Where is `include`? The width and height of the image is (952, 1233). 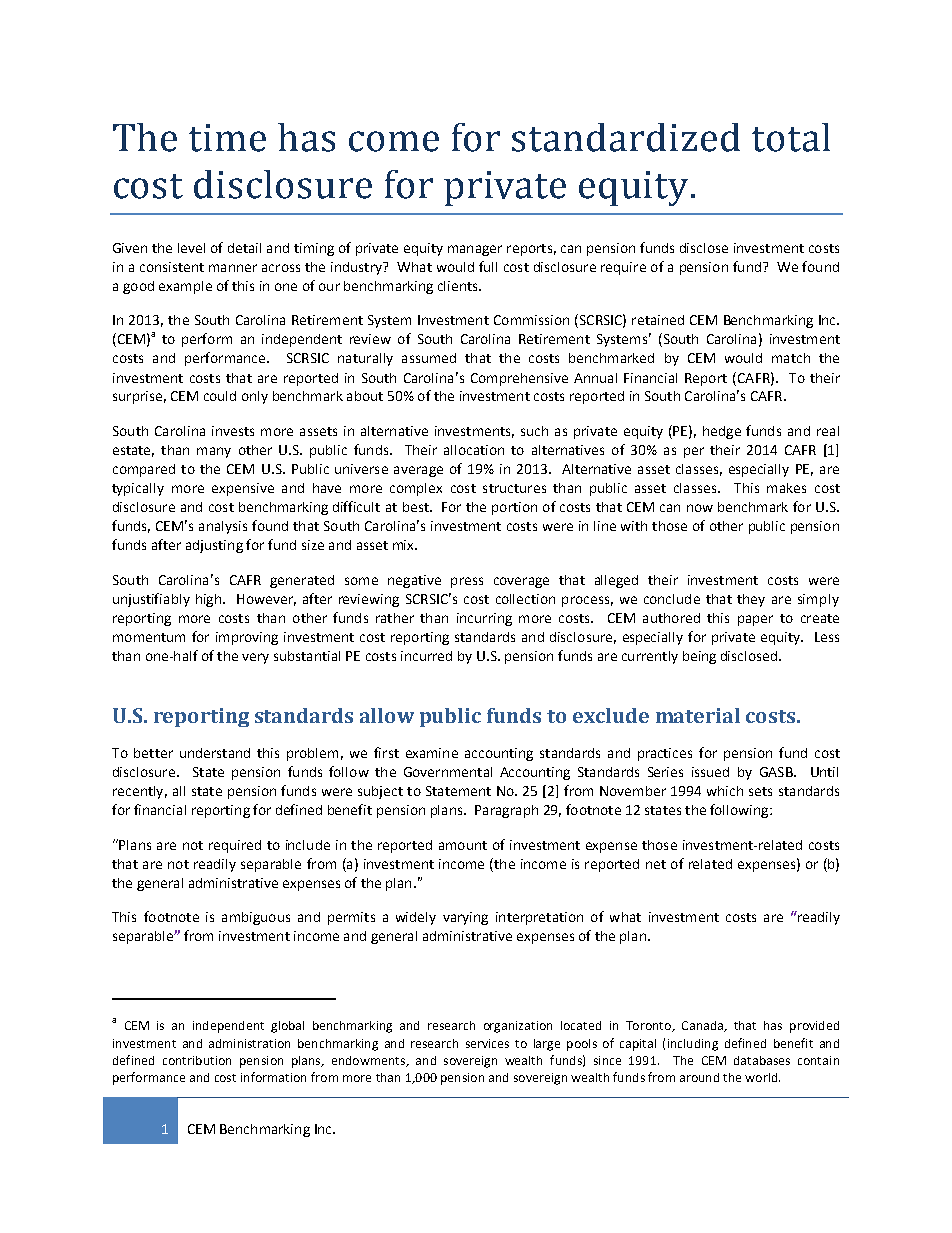 include is located at coordinates (308, 845).
